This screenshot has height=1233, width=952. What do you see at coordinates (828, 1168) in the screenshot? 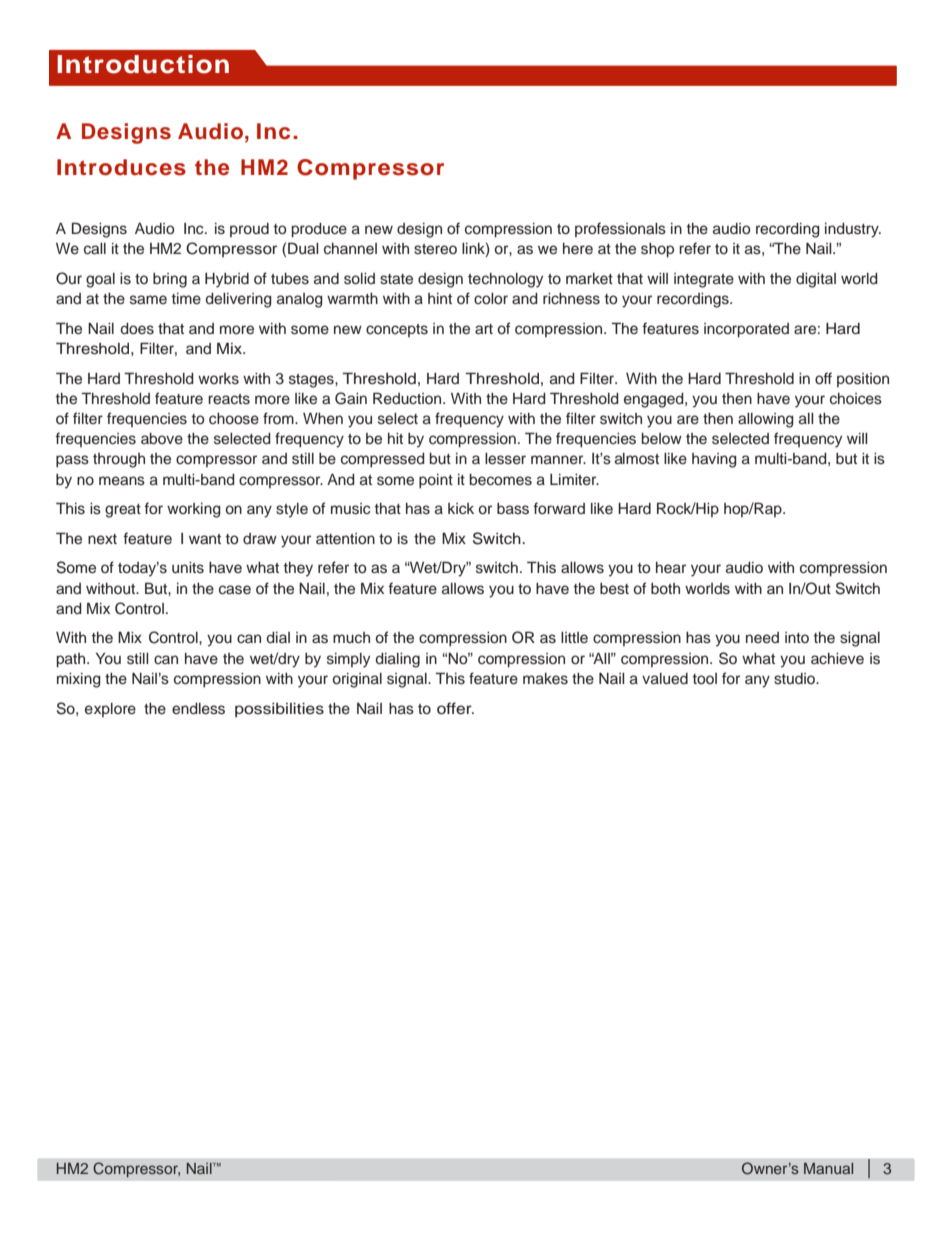
I see `Manual` at bounding box center [828, 1168].
